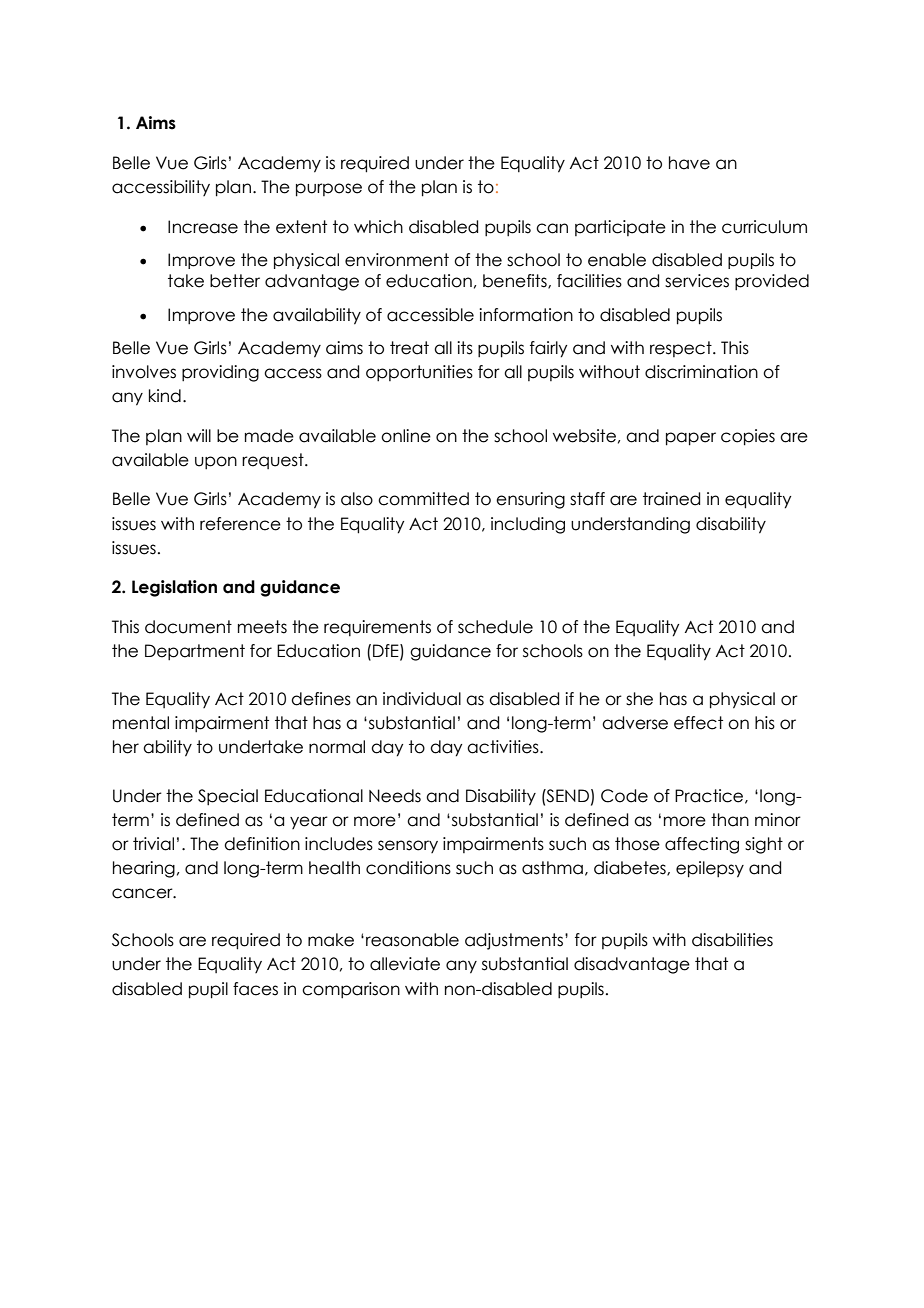 The height and width of the image is (1308, 924). What do you see at coordinates (689, 163) in the image?
I see `have` at bounding box center [689, 163].
